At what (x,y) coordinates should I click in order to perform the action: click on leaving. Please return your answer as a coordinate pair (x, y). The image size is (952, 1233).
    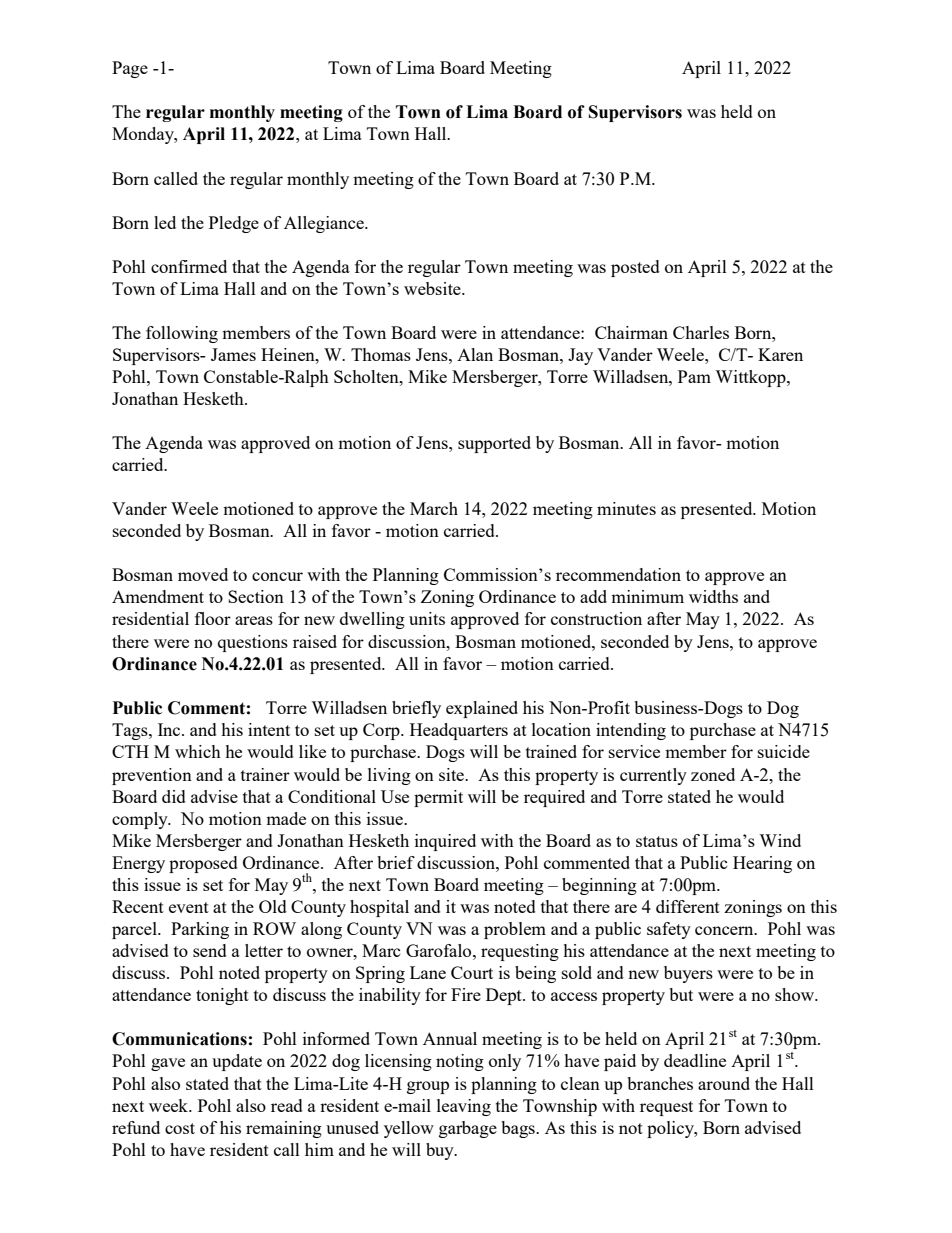
    Looking at the image, I should click on (464, 1107).
